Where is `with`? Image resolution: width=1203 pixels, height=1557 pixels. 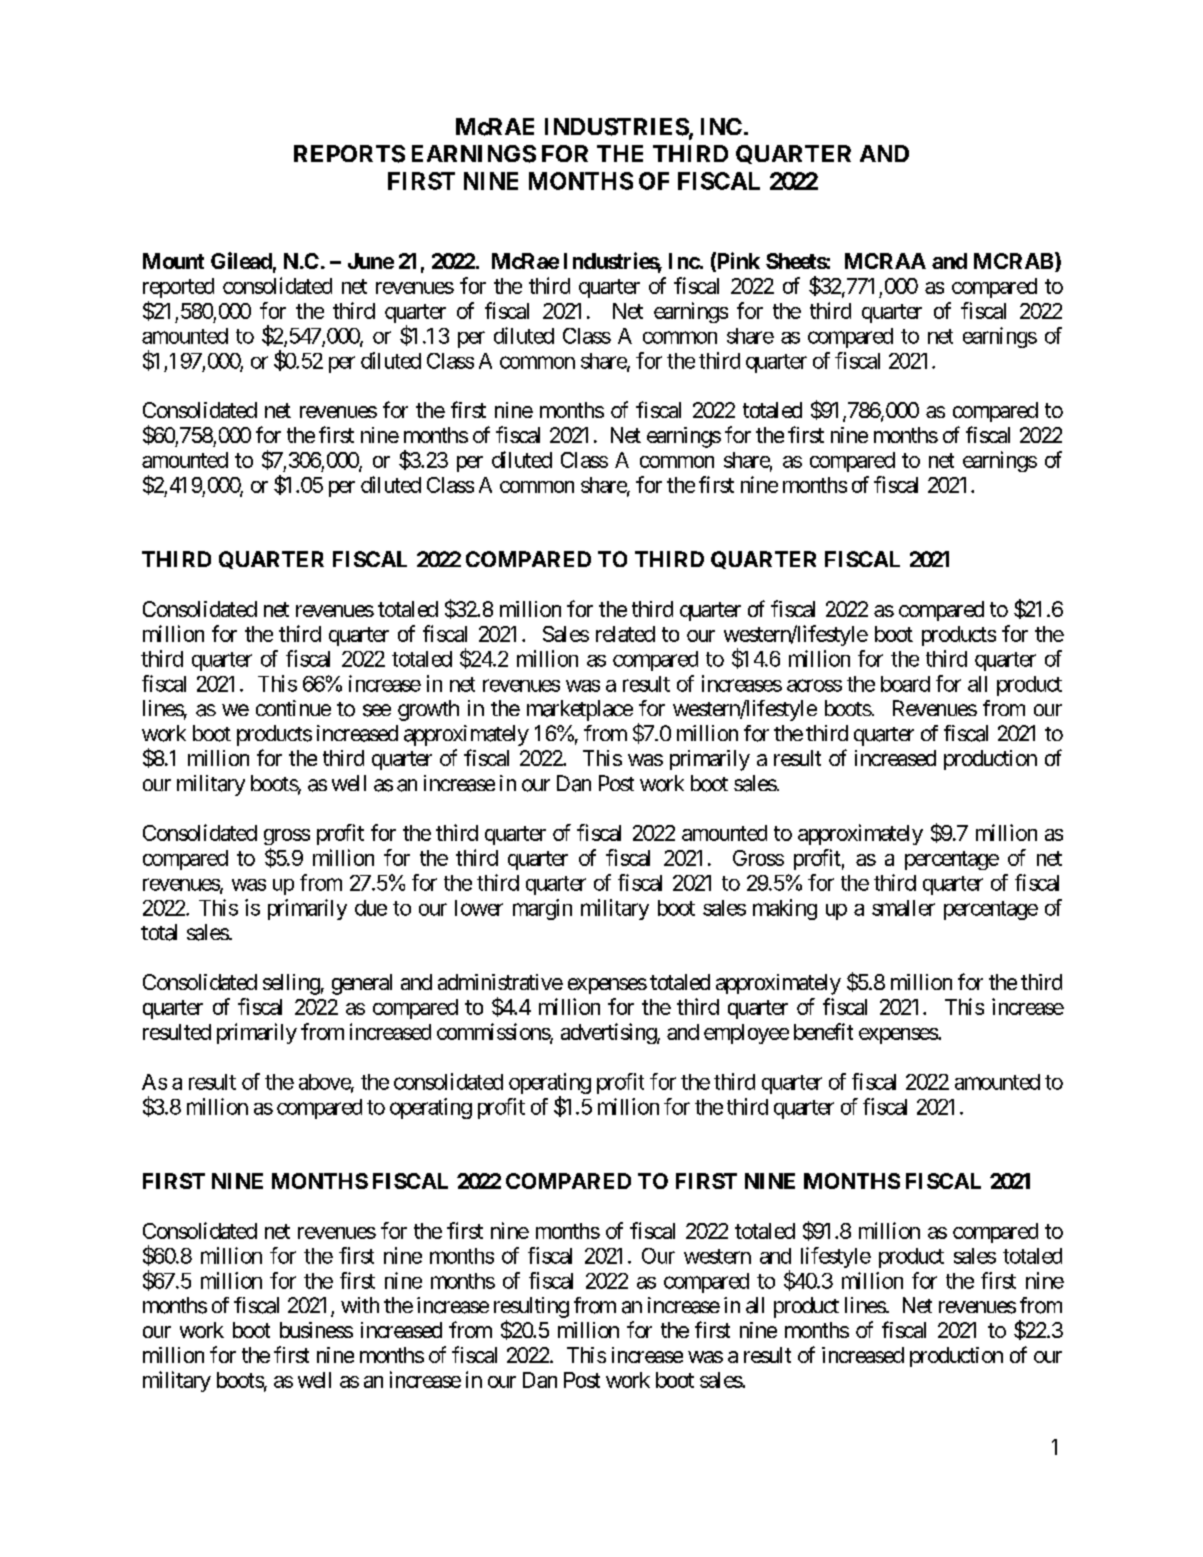 with is located at coordinates (360, 1305).
